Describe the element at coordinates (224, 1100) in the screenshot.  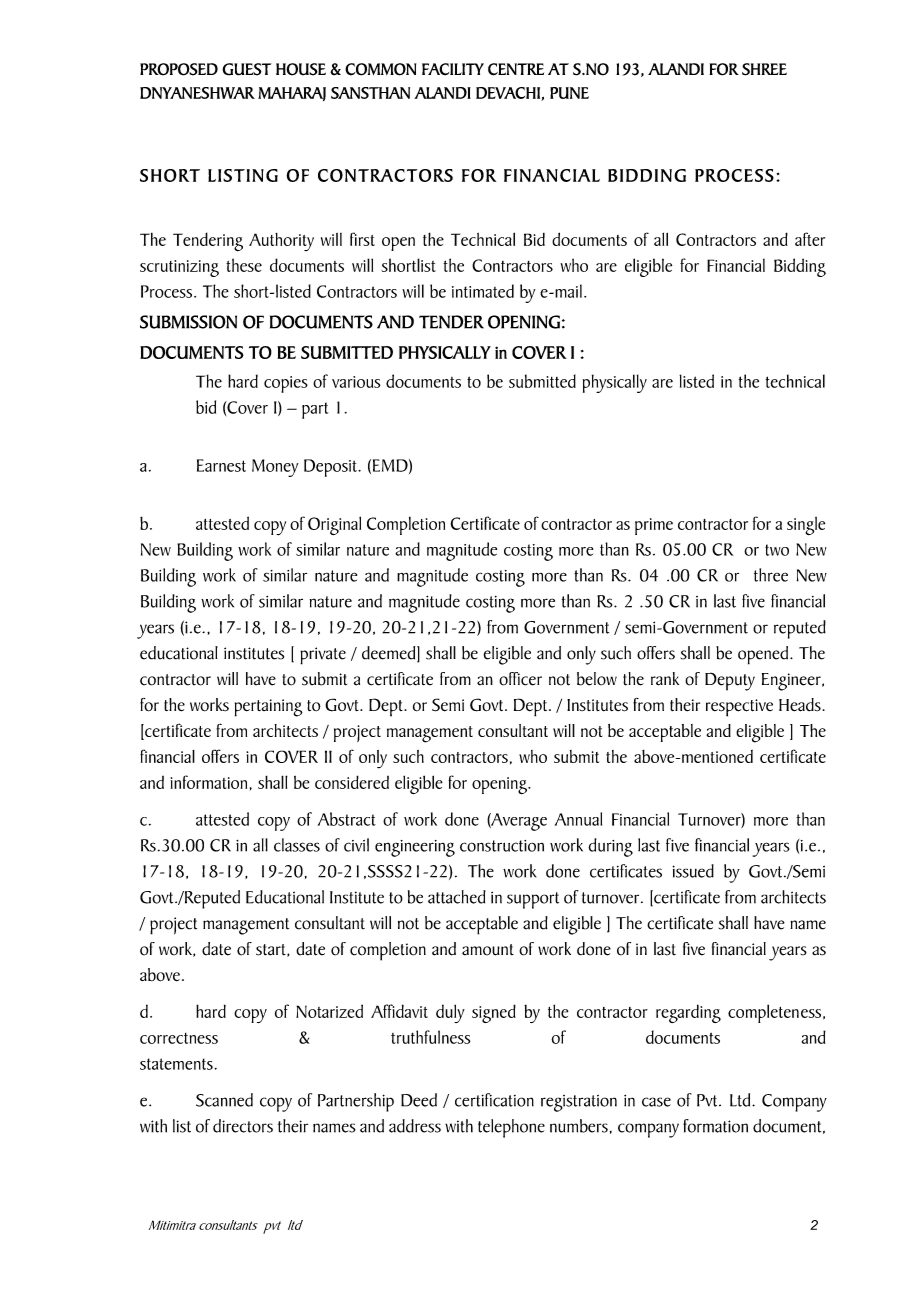
I see `Scanned` at that location.
